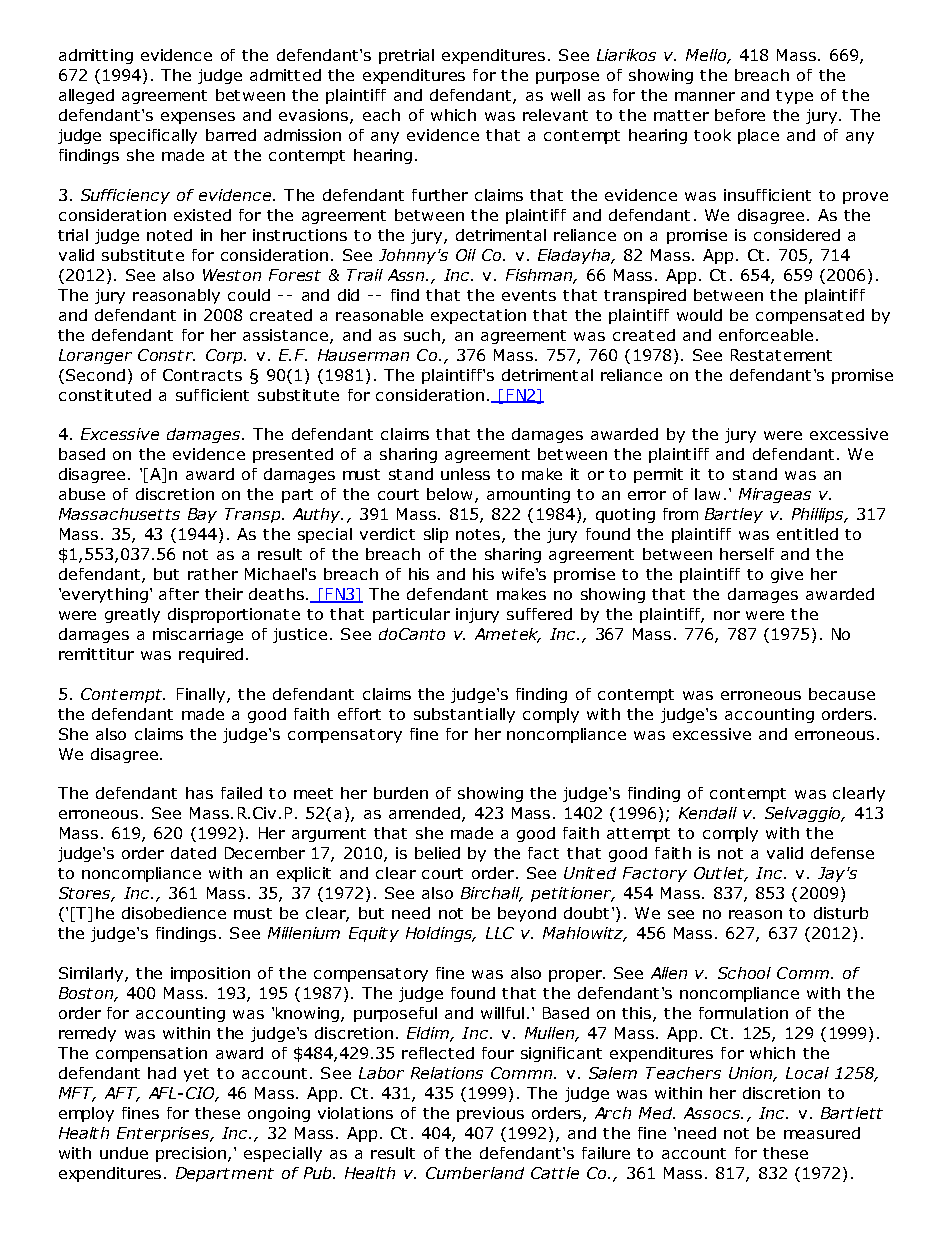 Image resolution: width=952 pixels, height=1233 pixels. I want to click on relevant, so click(555, 115).
